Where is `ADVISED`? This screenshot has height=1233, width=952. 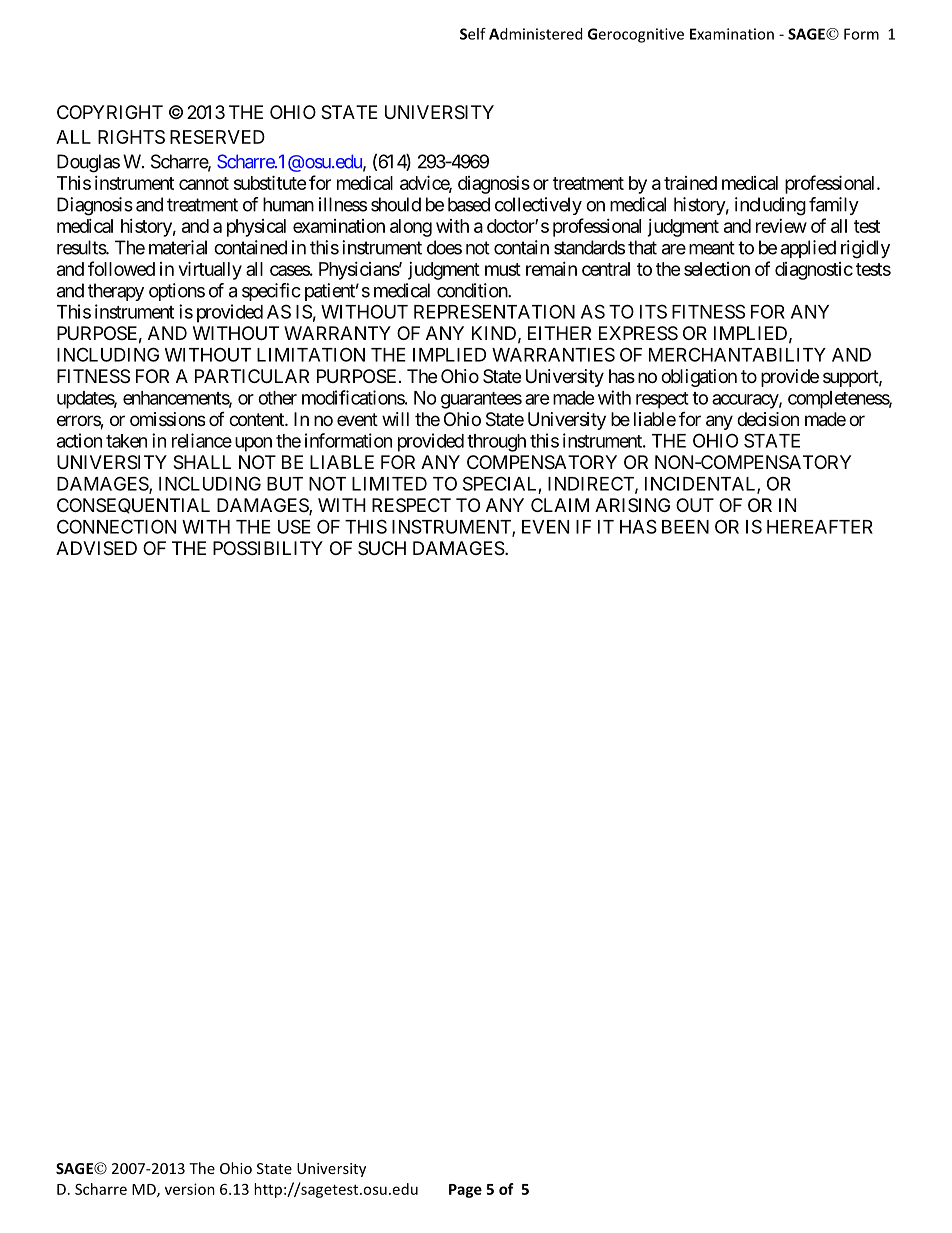
ADVISED is located at coordinates (96, 548).
